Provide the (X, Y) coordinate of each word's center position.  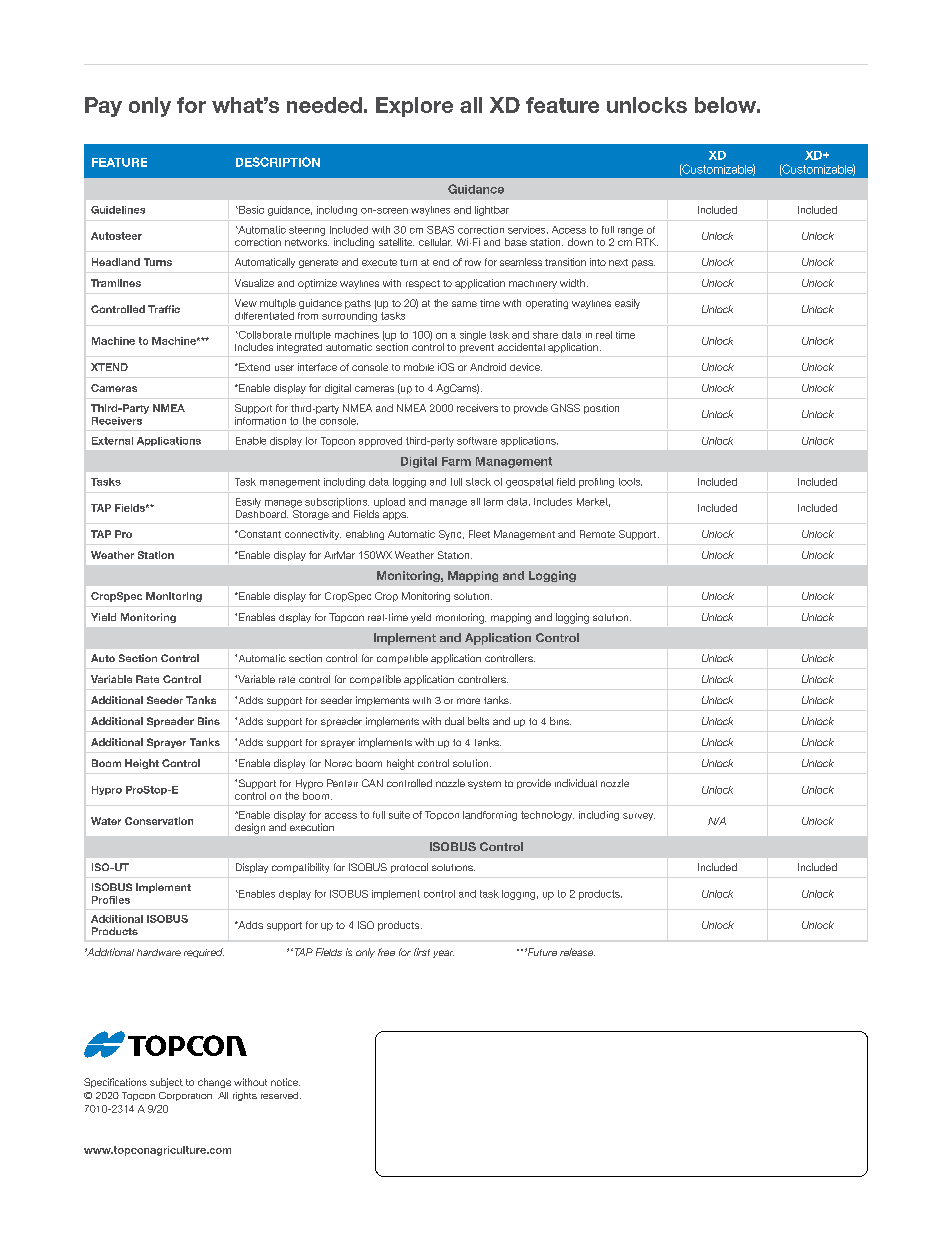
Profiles (111, 900)
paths (358, 304)
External (112, 441)
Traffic (164, 309)
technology (547, 816)
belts (478, 721)
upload (389, 503)
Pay (103, 107)
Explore (414, 107)
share (545, 335)
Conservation (159, 821)
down (580, 242)
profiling (596, 483)
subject (166, 1083)
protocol (409, 868)
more (468, 701)
